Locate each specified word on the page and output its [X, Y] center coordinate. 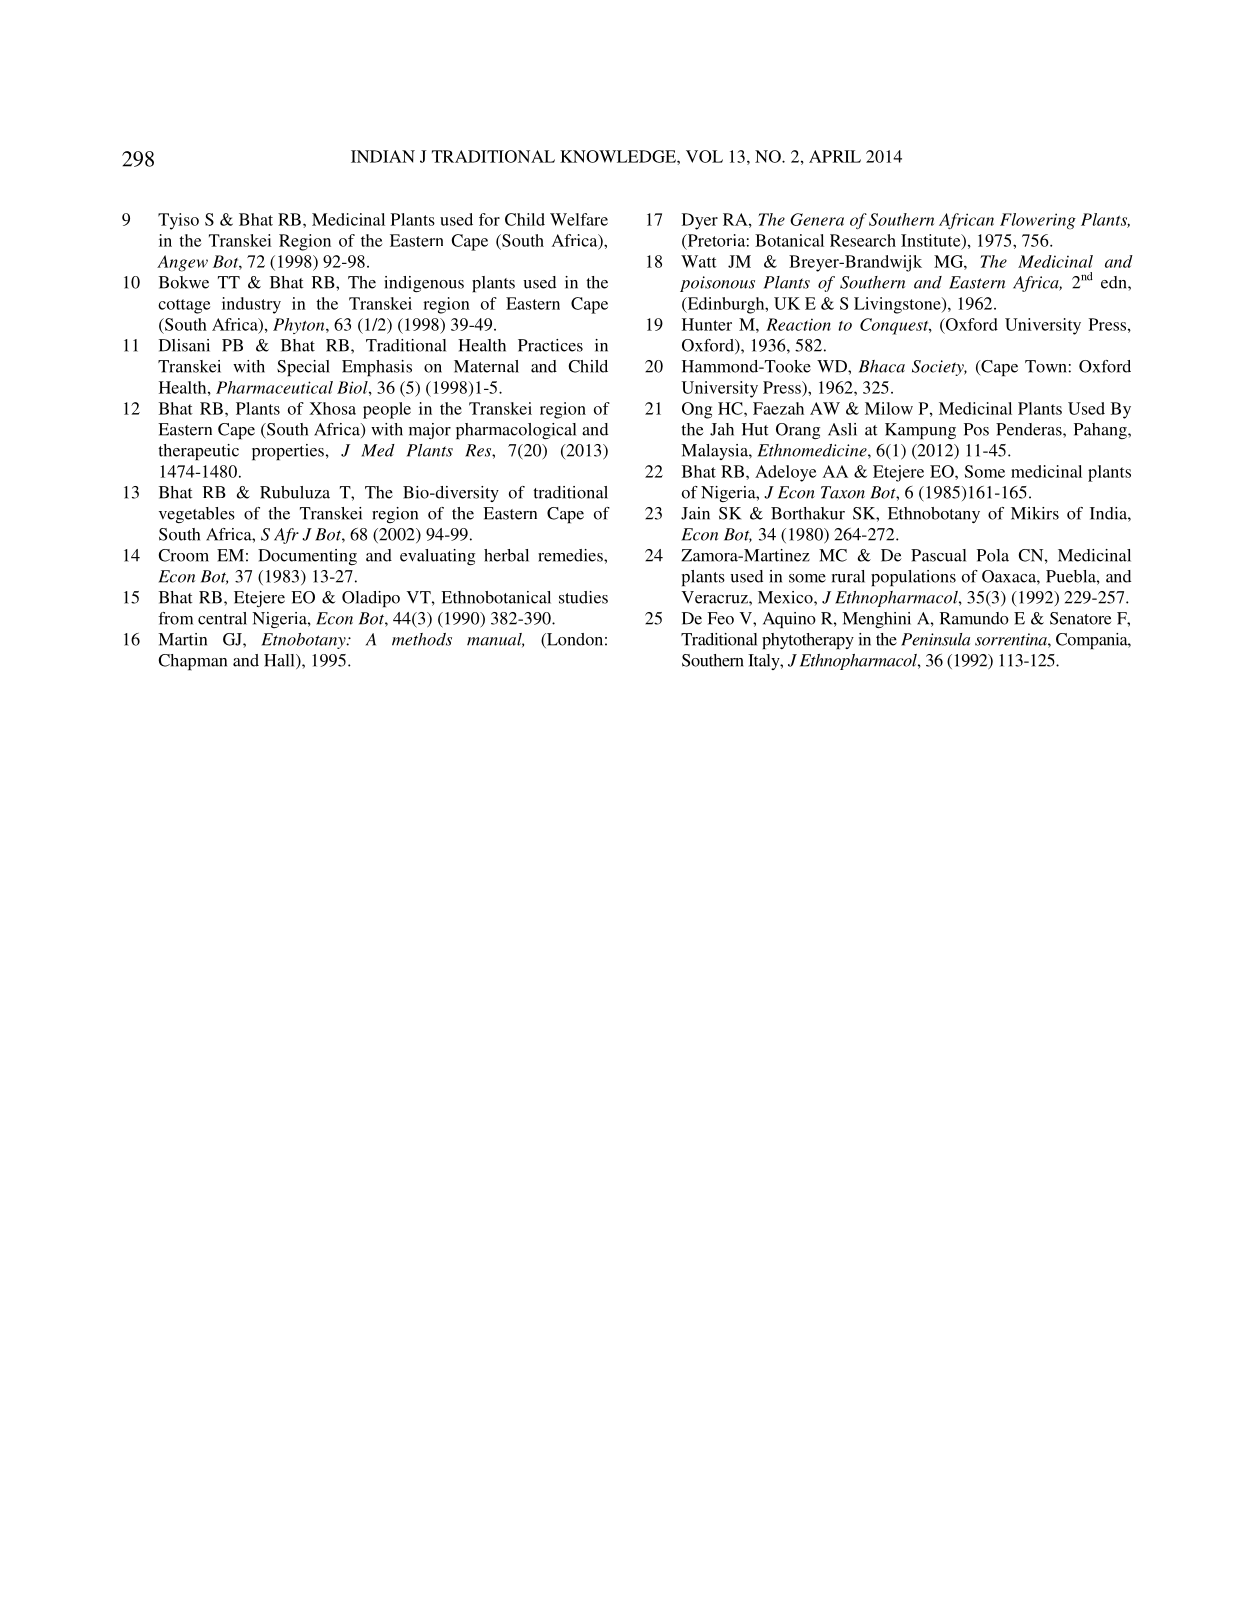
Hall [280, 661]
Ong [697, 410]
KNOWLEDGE [619, 156]
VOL [704, 156]
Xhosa [332, 408]
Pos [976, 429]
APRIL [835, 156]
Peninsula [935, 639]
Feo [720, 618]
